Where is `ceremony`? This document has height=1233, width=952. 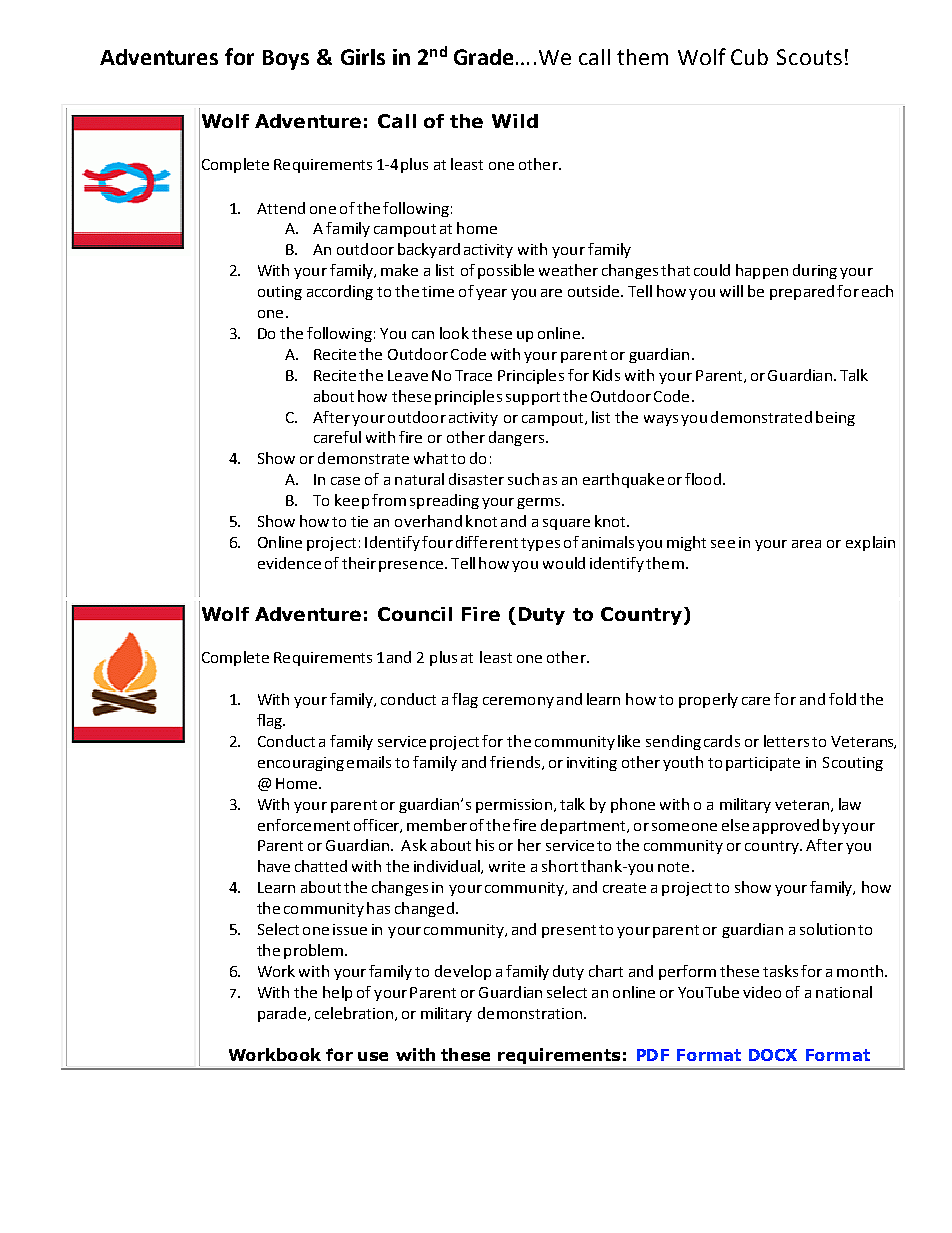 ceremony is located at coordinates (518, 702).
